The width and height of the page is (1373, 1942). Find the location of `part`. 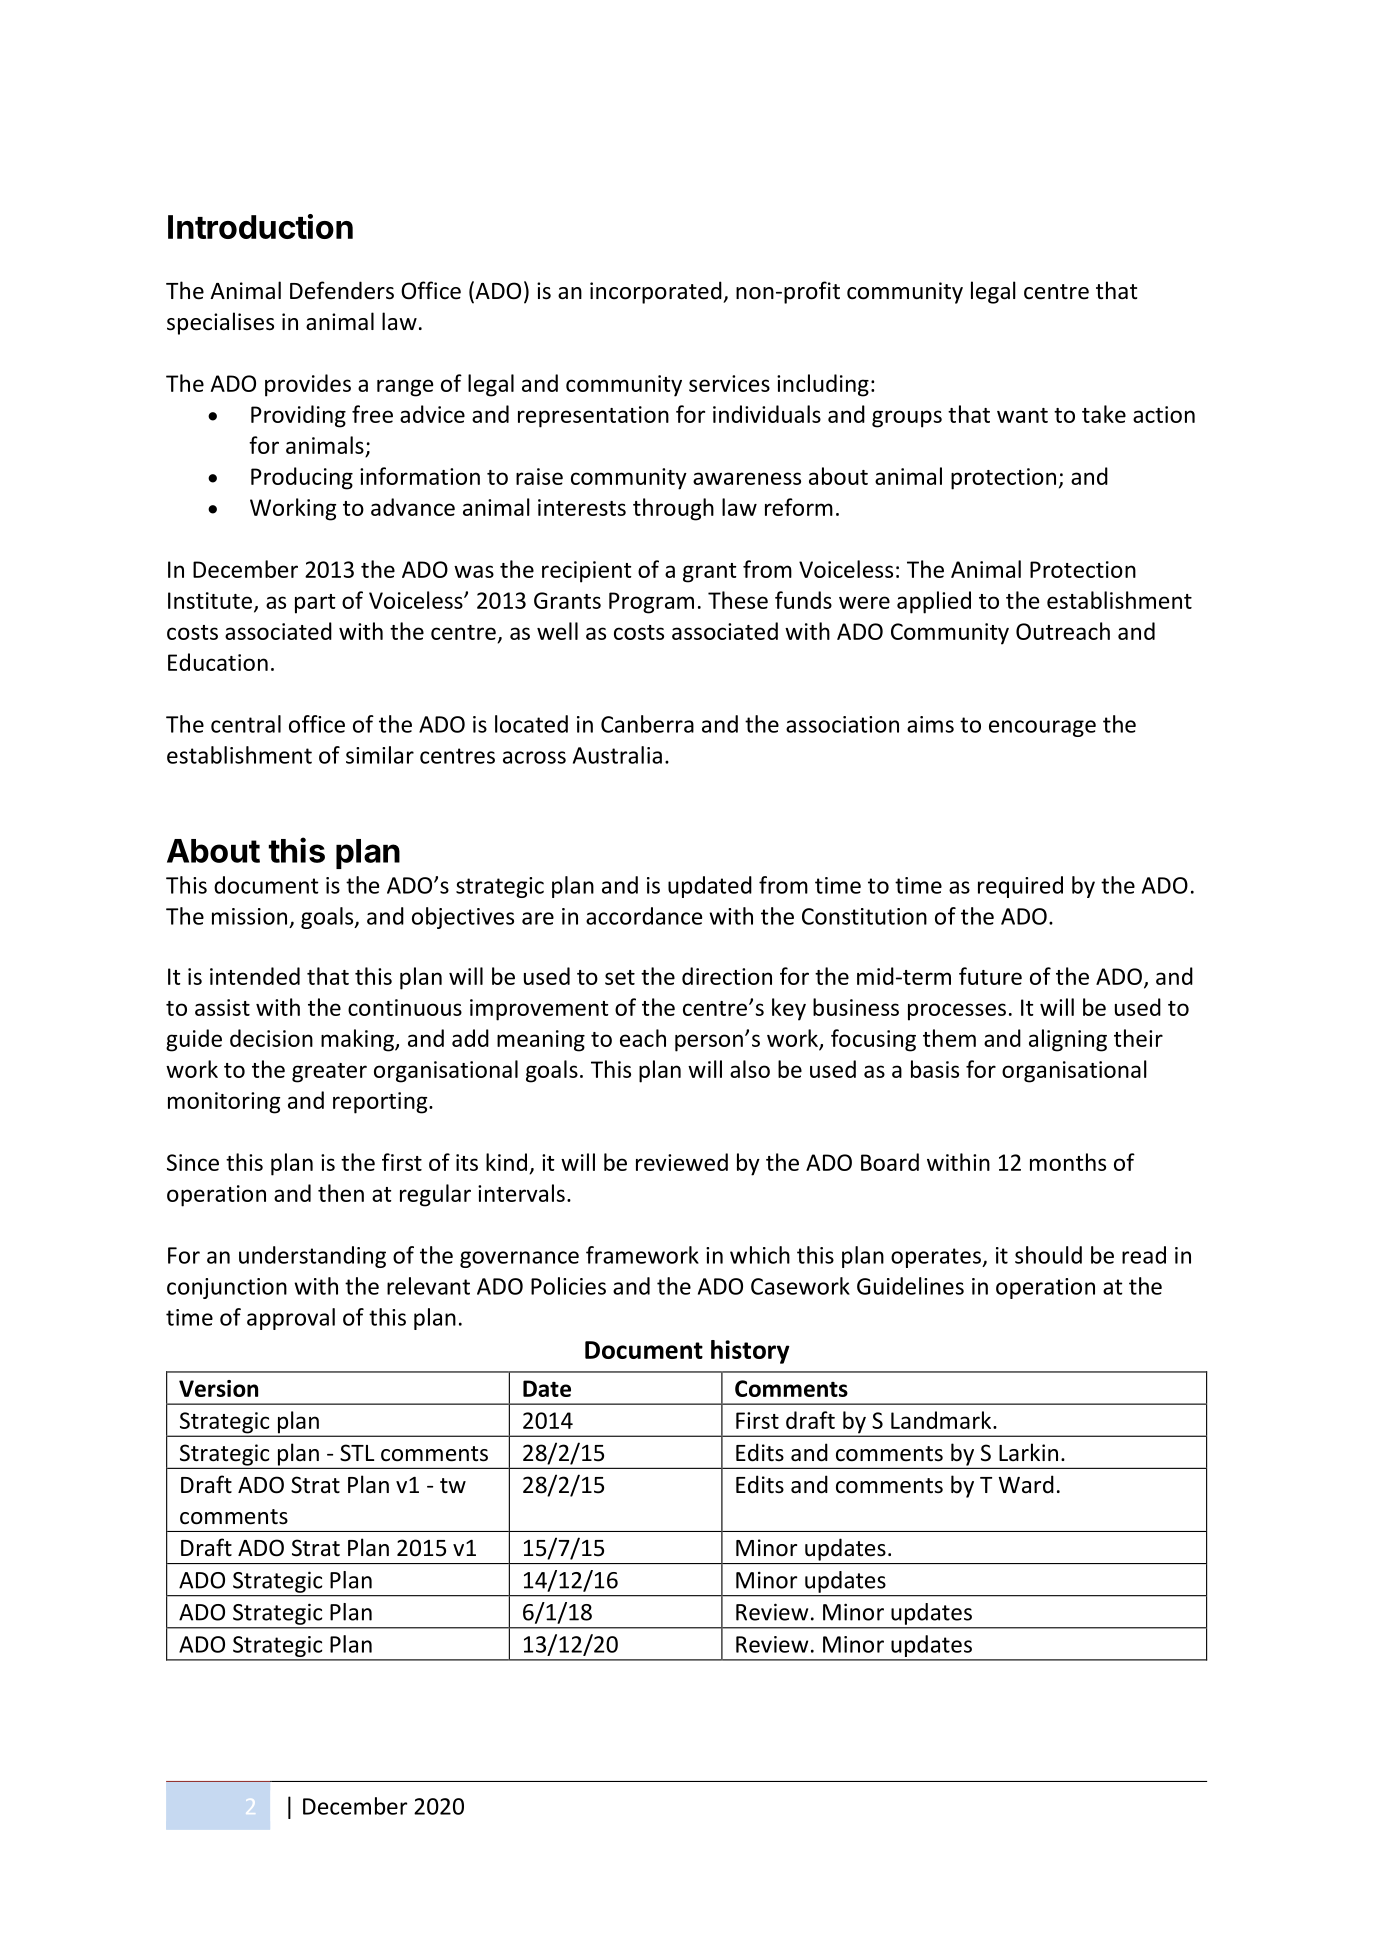

part is located at coordinates (315, 604).
